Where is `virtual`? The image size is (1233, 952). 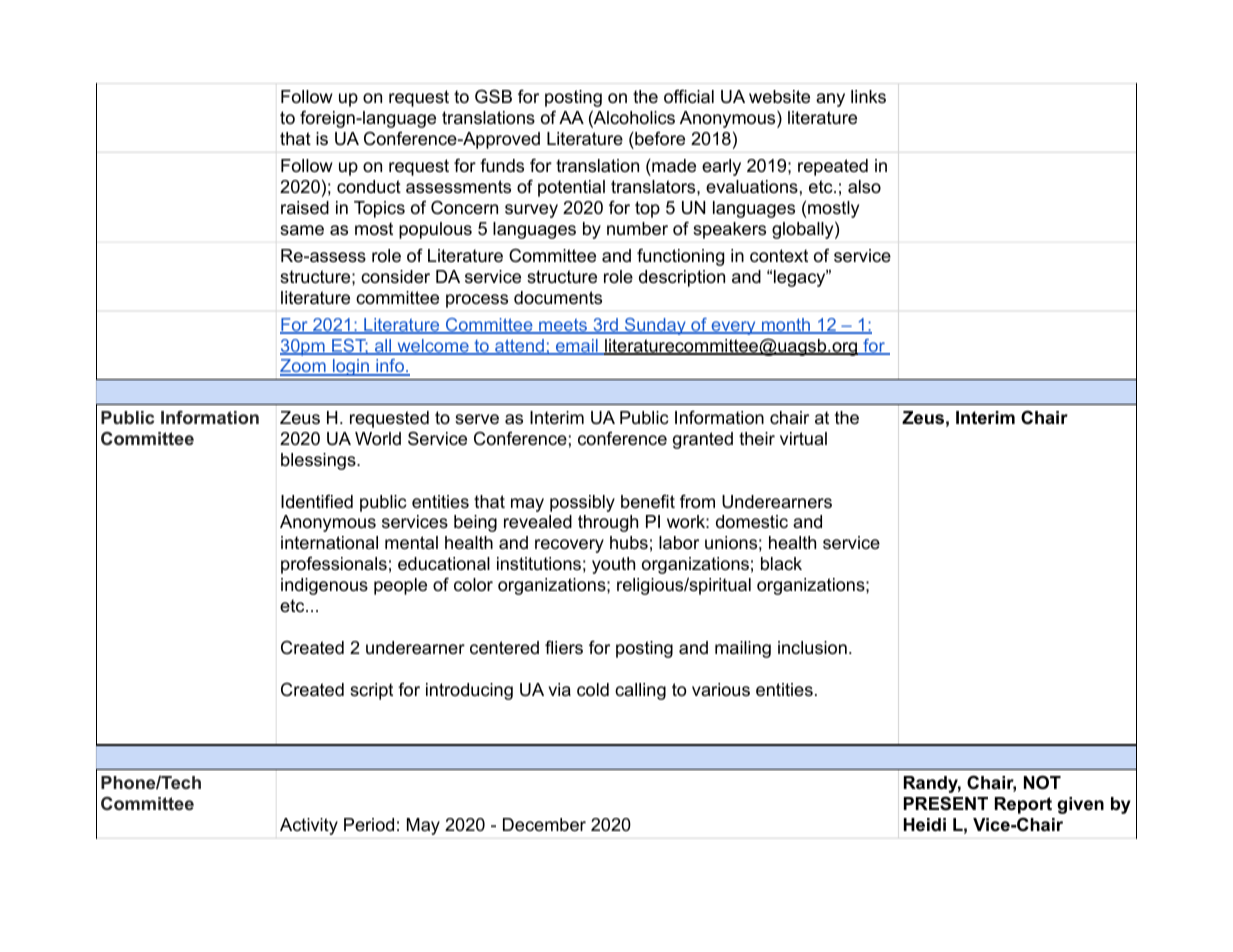
virtual is located at coordinates (803, 438).
